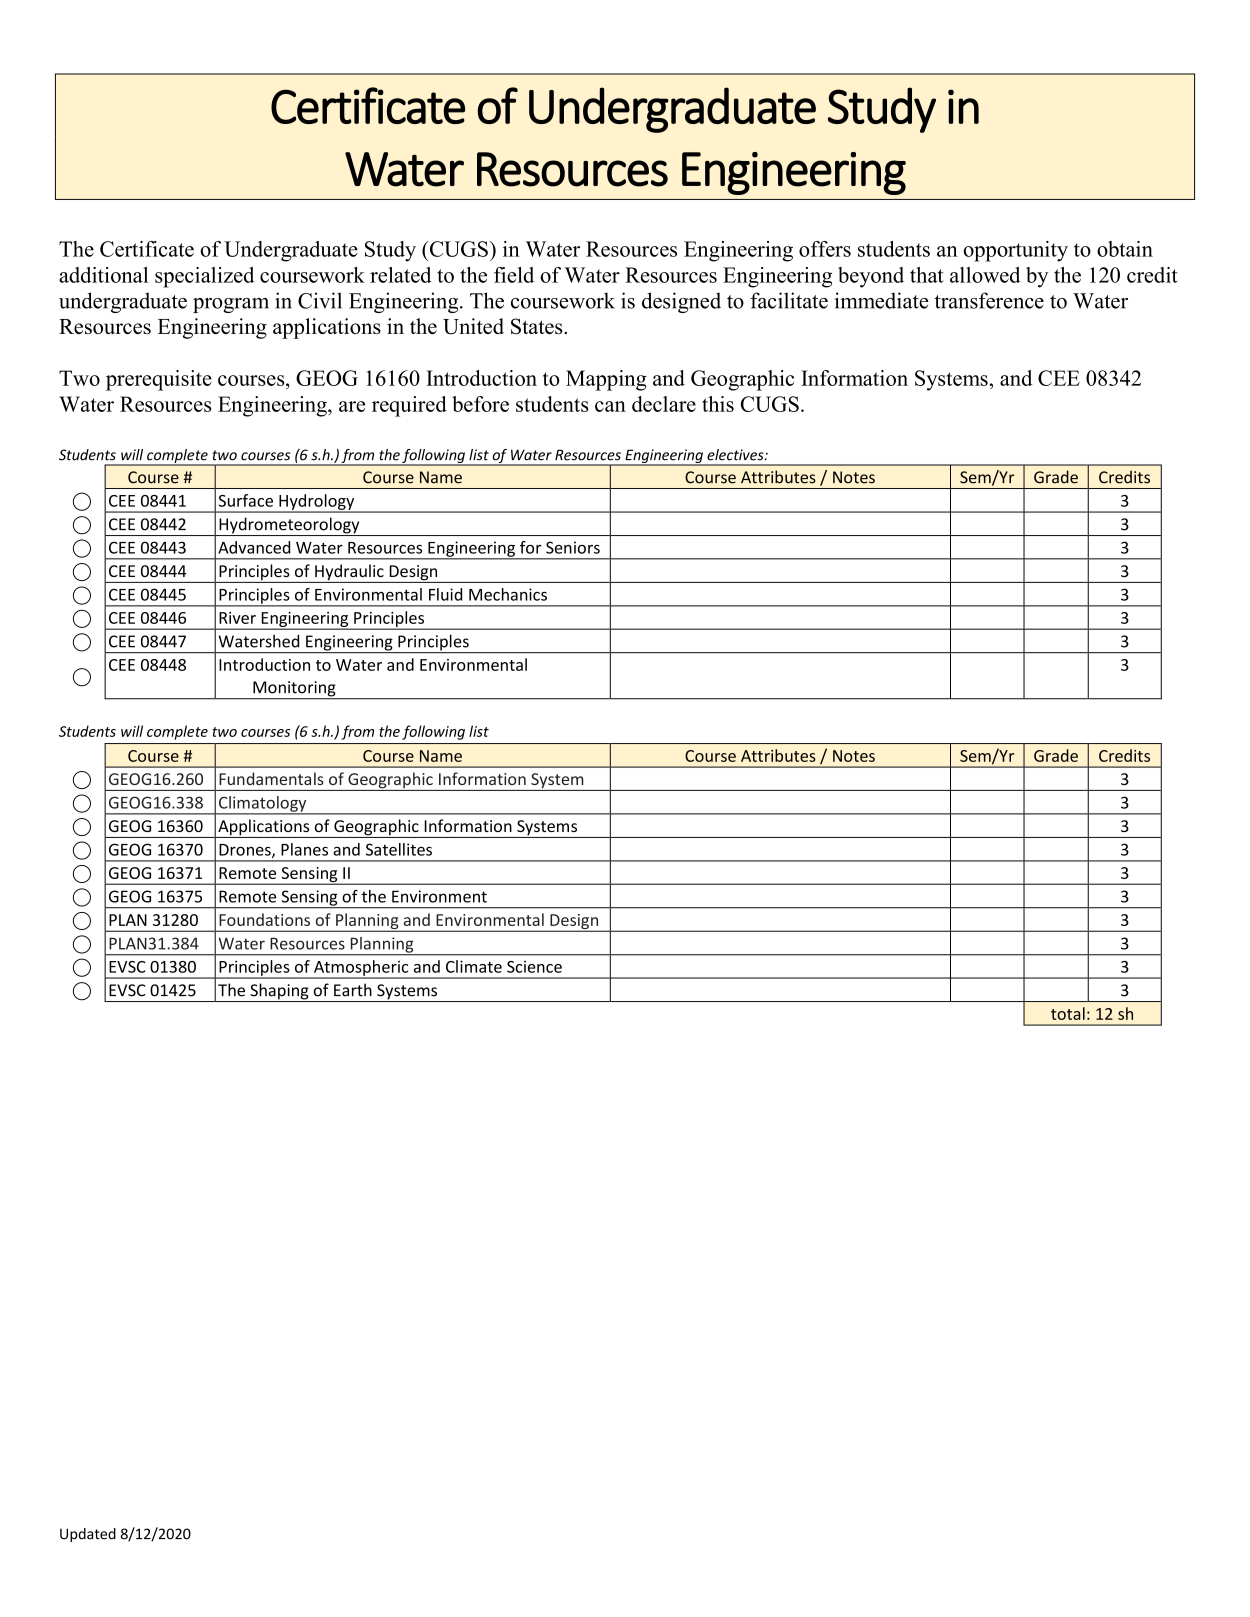  I want to click on Shaping, so click(279, 992).
